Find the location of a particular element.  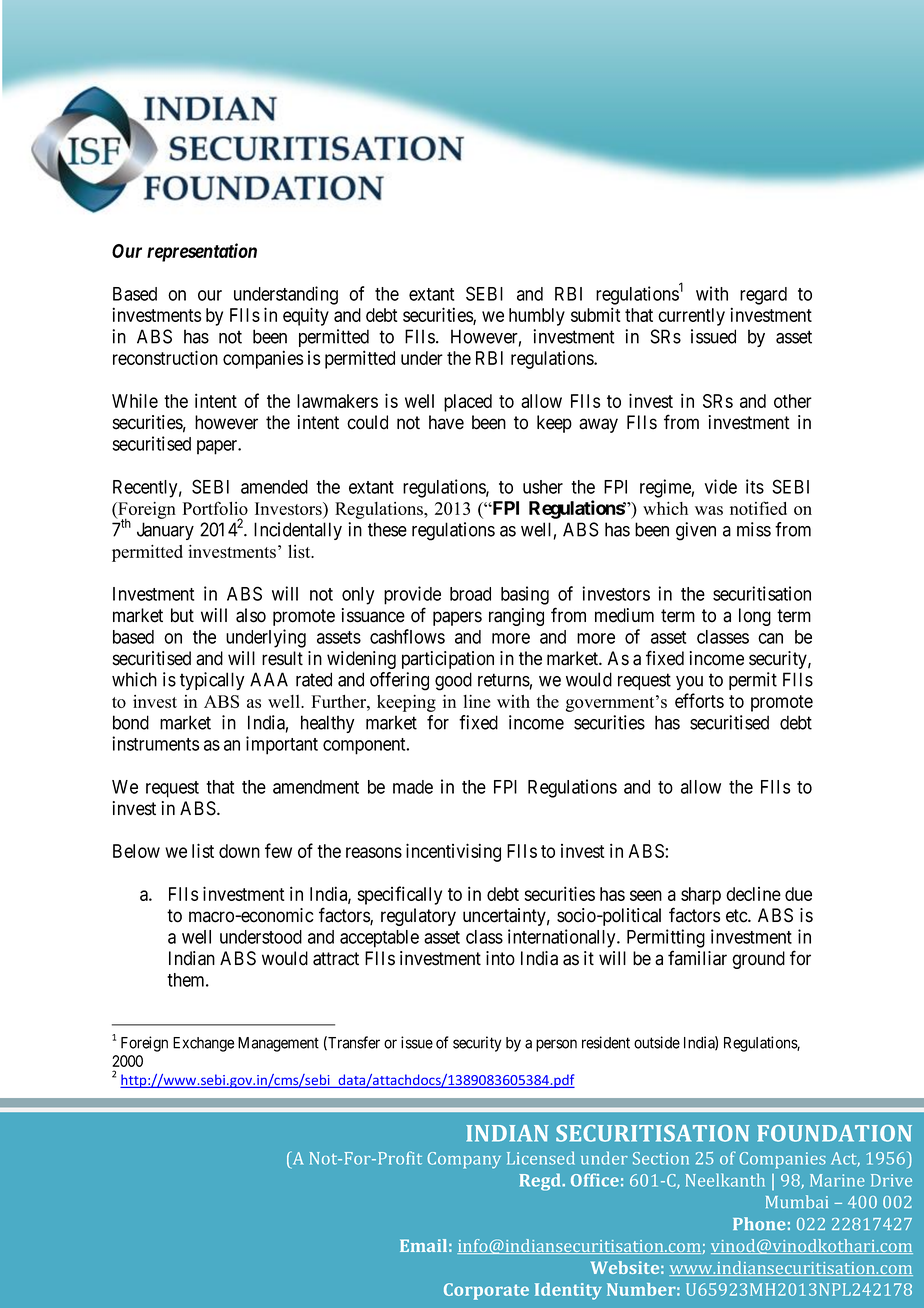

efforts is located at coordinates (699, 700).
